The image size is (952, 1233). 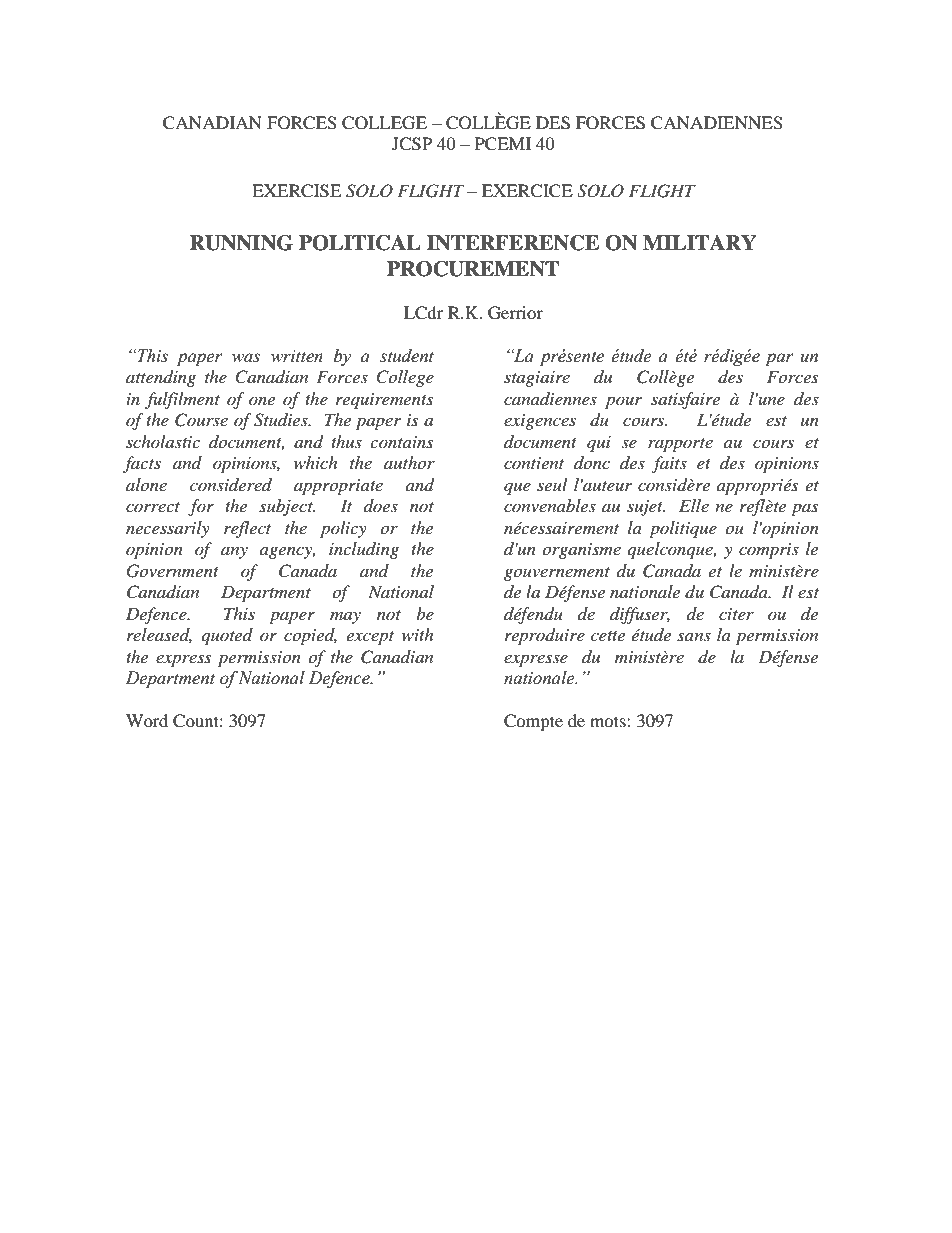 I want to click on Elle, so click(x=694, y=505).
